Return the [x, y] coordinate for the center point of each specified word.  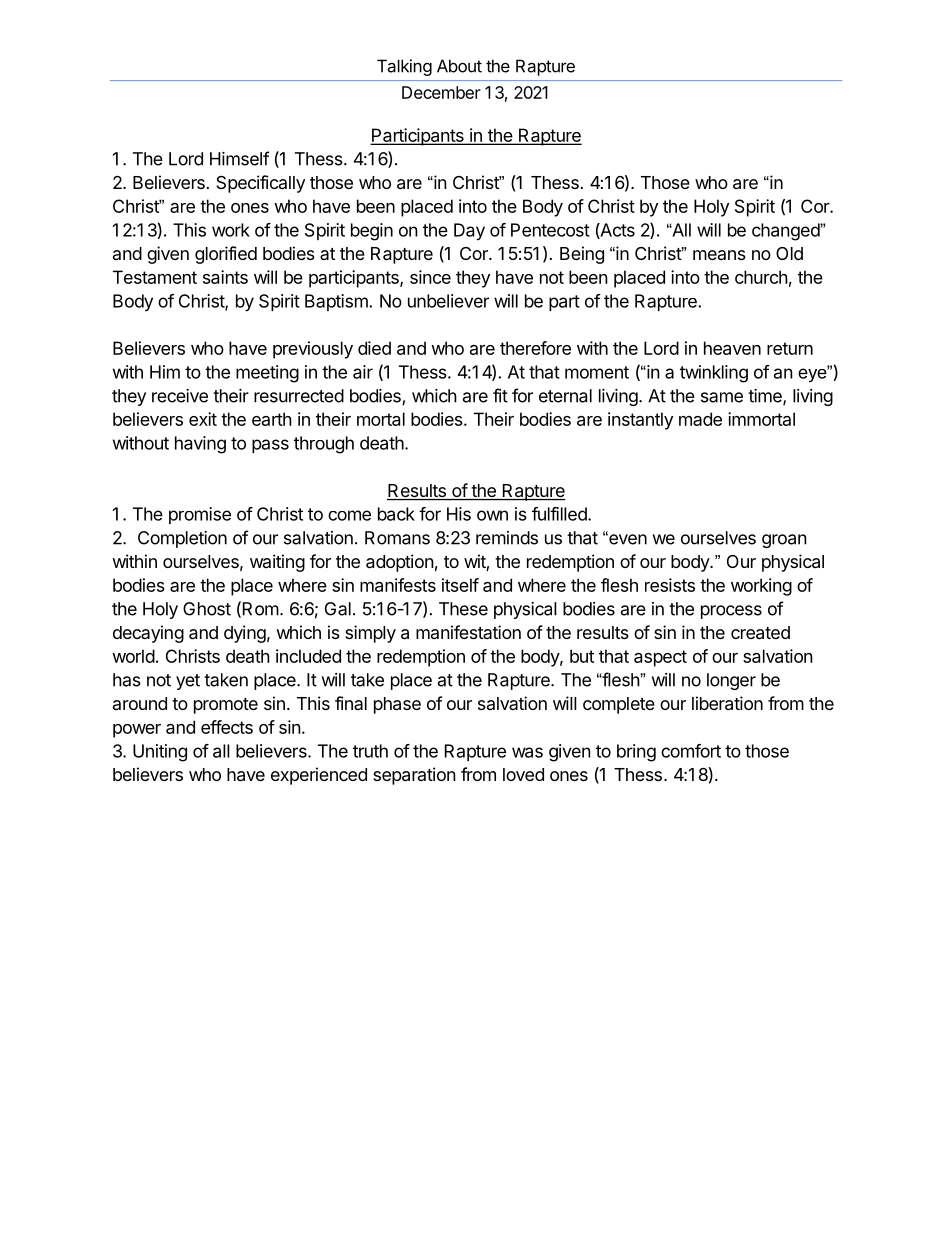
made [700, 419]
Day [469, 232]
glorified [226, 255]
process [731, 612]
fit [500, 395]
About [459, 66]
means [719, 255]
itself [460, 585]
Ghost [207, 609]
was [527, 752]
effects [227, 727]
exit [203, 419]
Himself [239, 158]
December [441, 92]
